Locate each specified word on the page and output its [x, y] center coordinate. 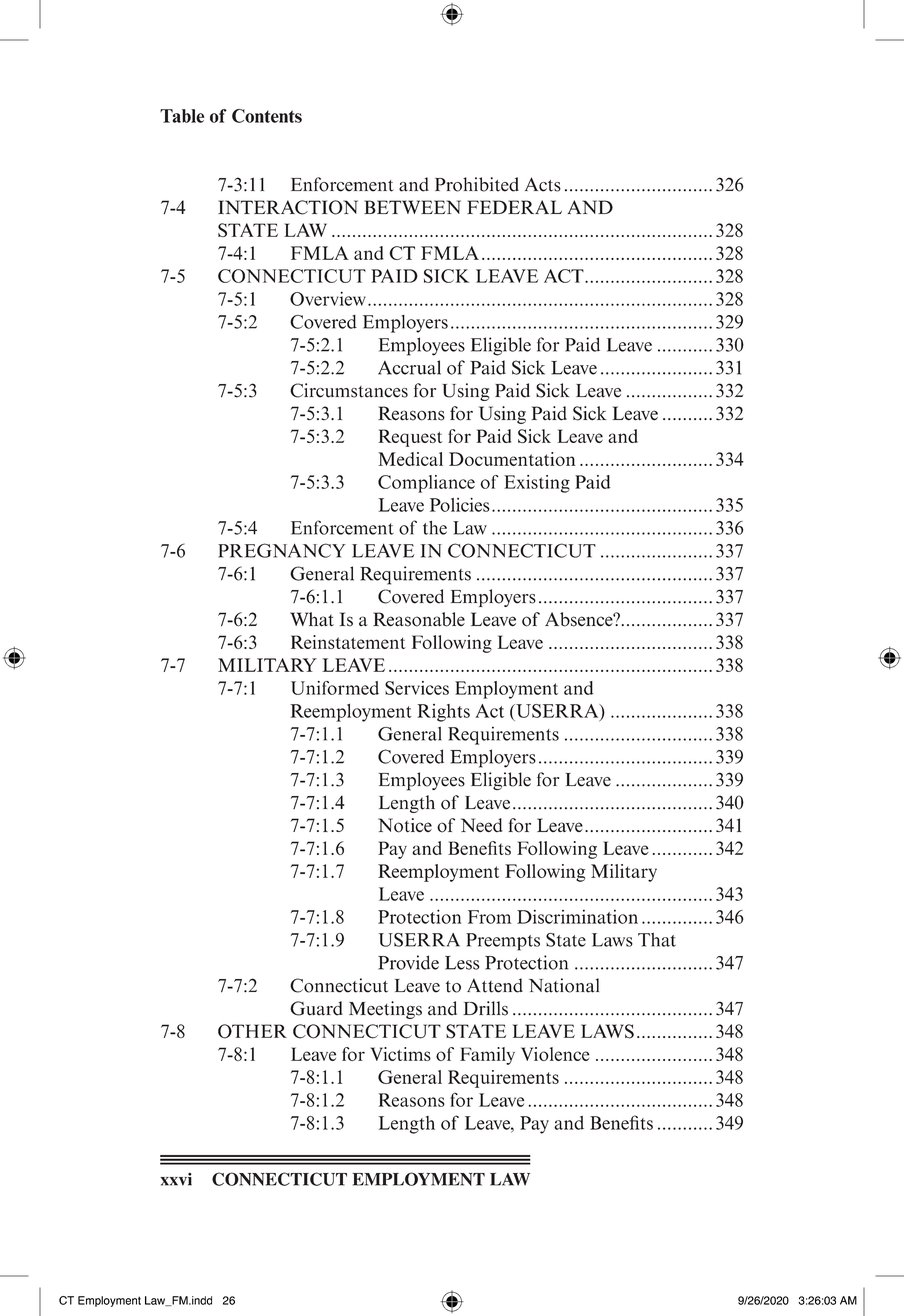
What [312, 619]
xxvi [176, 1179]
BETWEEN [412, 207]
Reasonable [419, 619]
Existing [537, 484]
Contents [267, 116]
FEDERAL [514, 207]
